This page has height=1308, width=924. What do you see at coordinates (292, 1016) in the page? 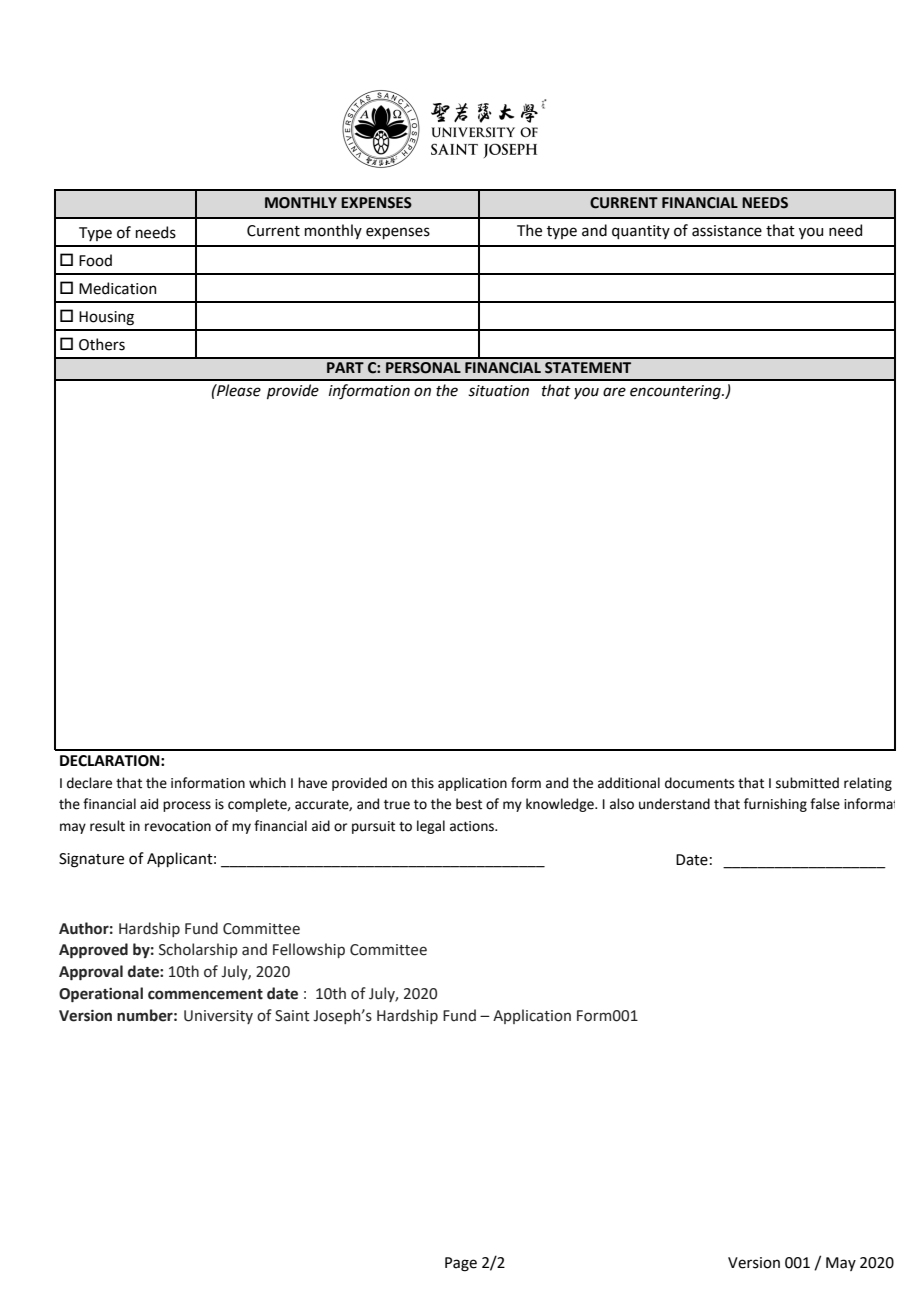
I see `Saint` at bounding box center [292, 1016].
